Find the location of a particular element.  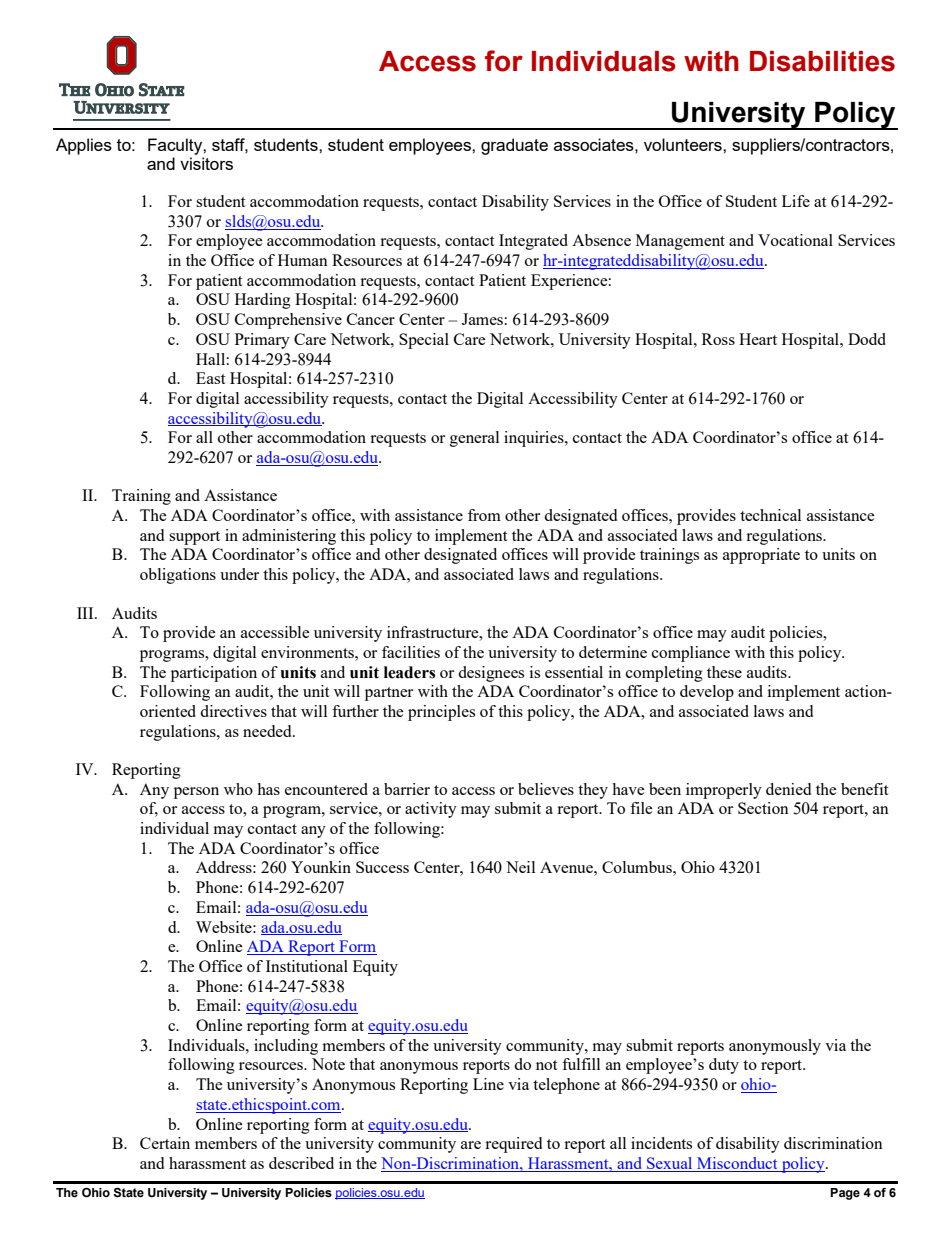

technical is located at coordinates (770, 515).
